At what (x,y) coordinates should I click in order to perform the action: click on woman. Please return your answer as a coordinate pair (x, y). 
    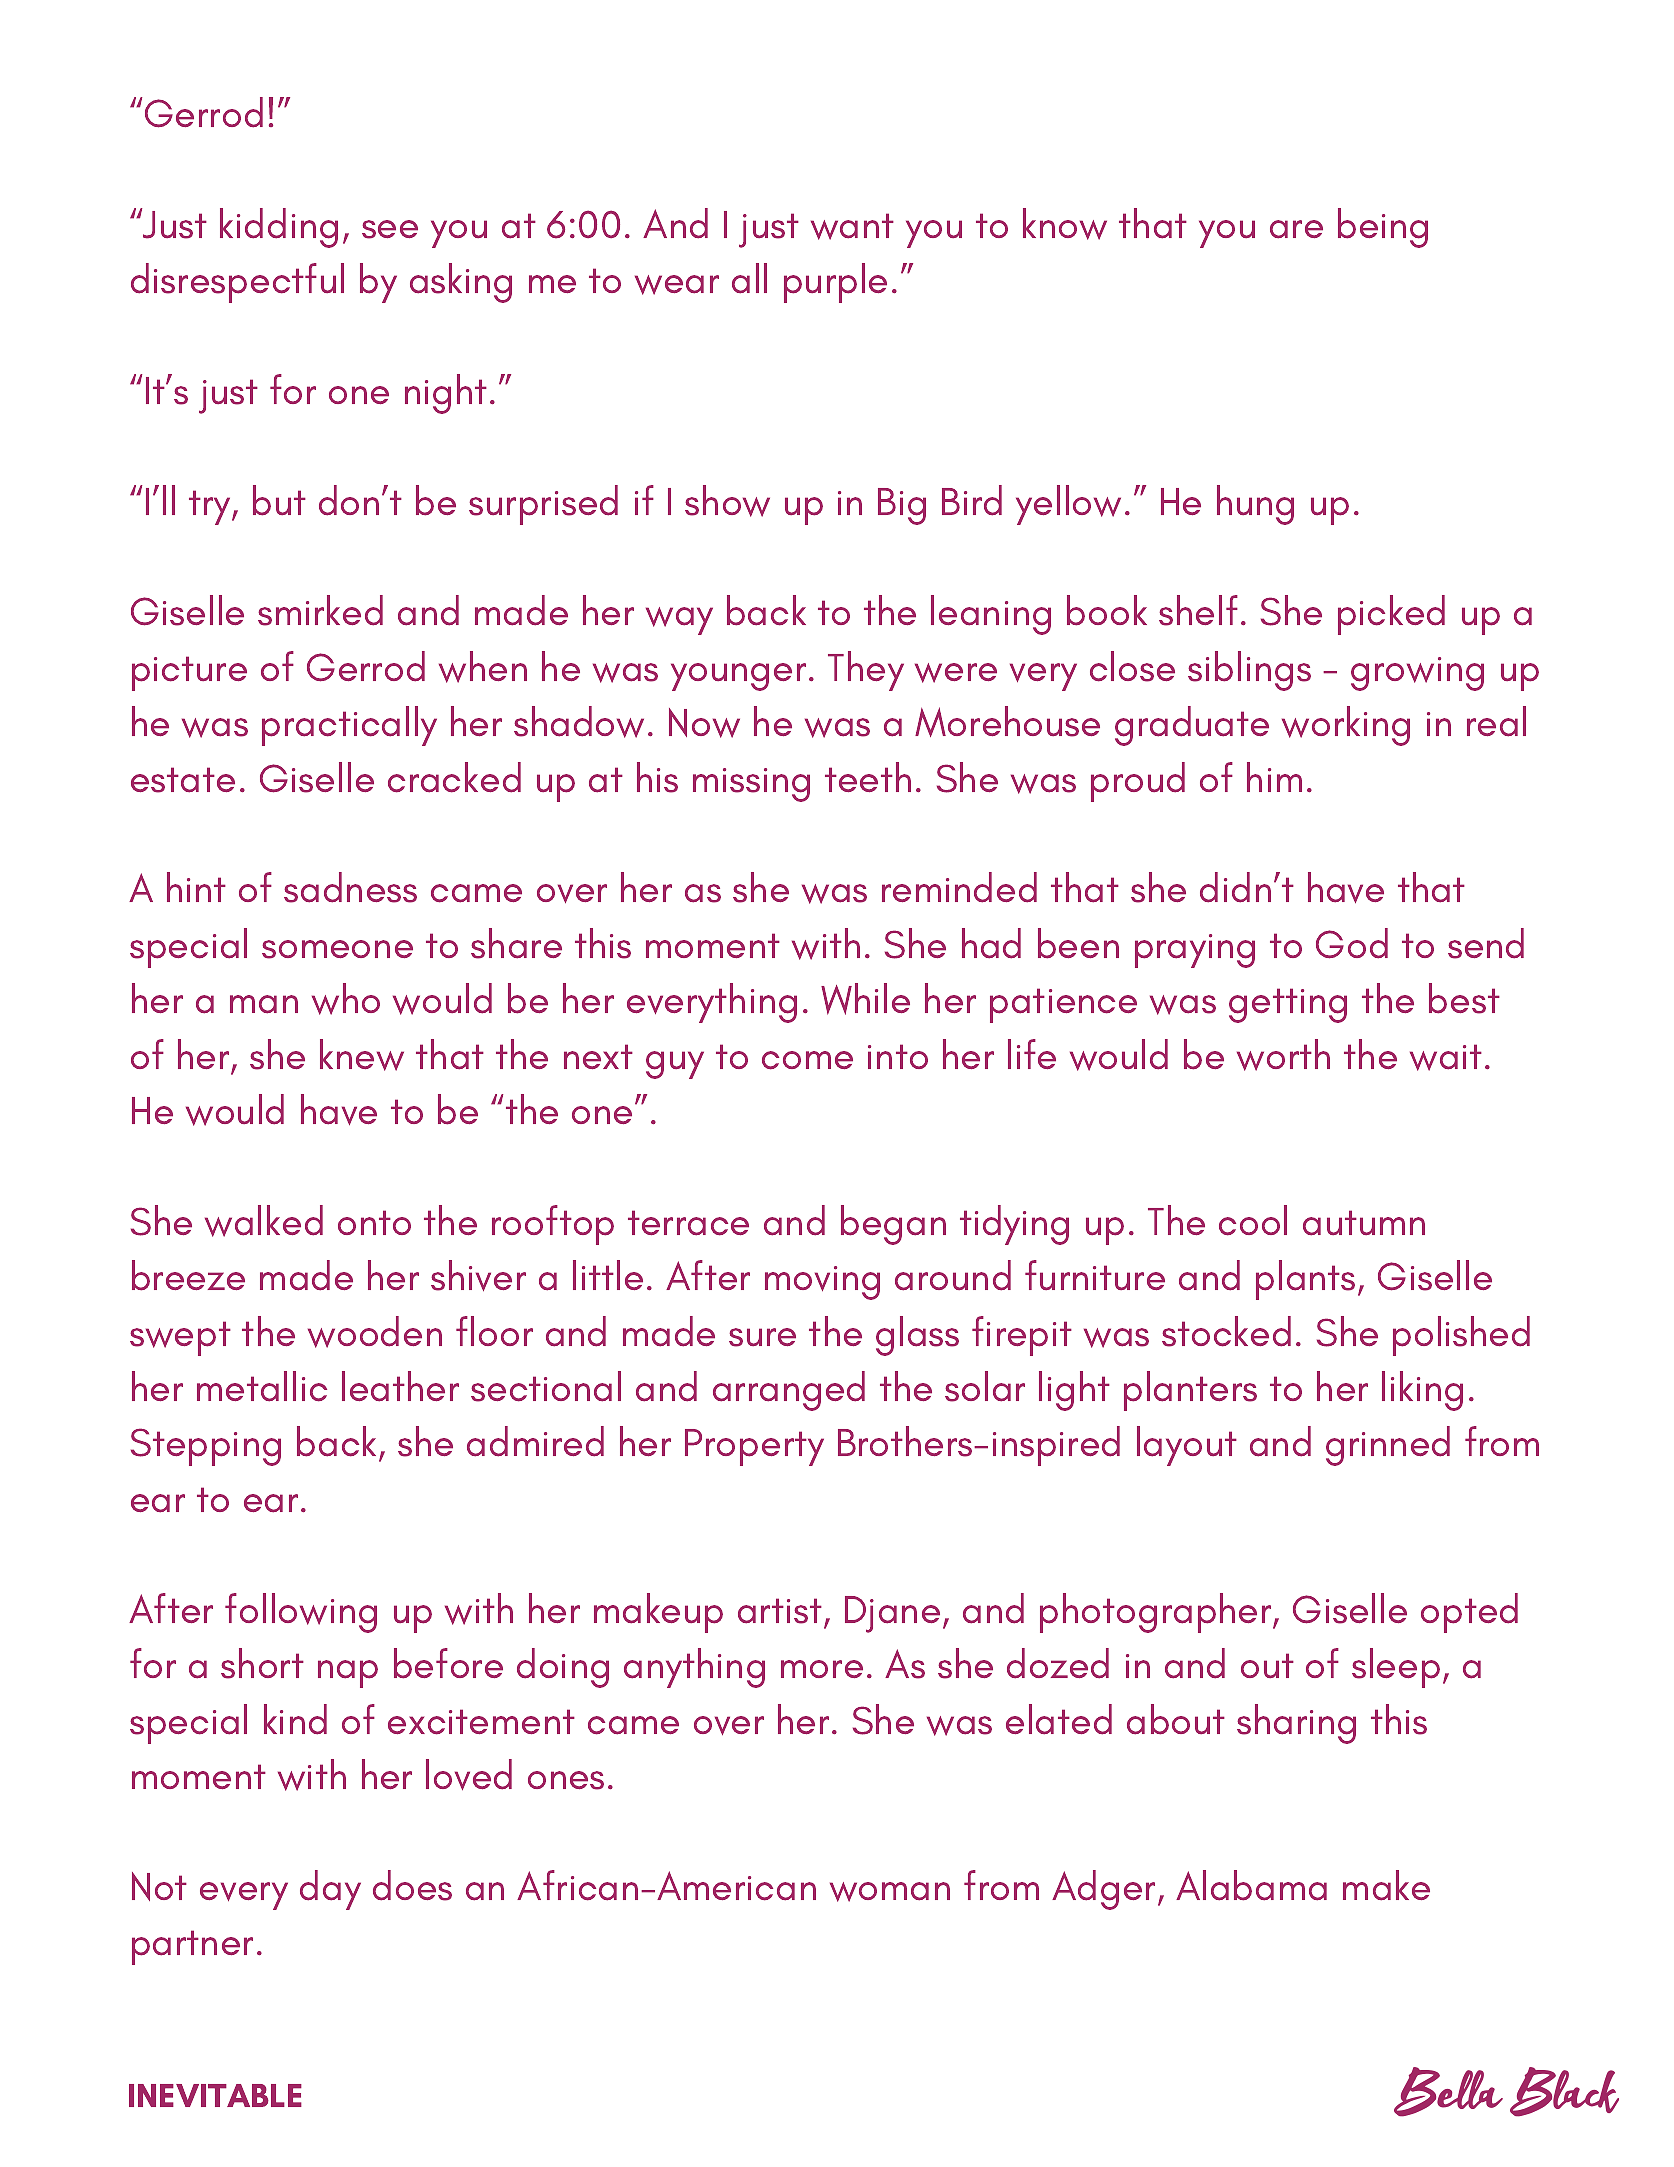
    Looking at the image, I should click on (890, 1892).
